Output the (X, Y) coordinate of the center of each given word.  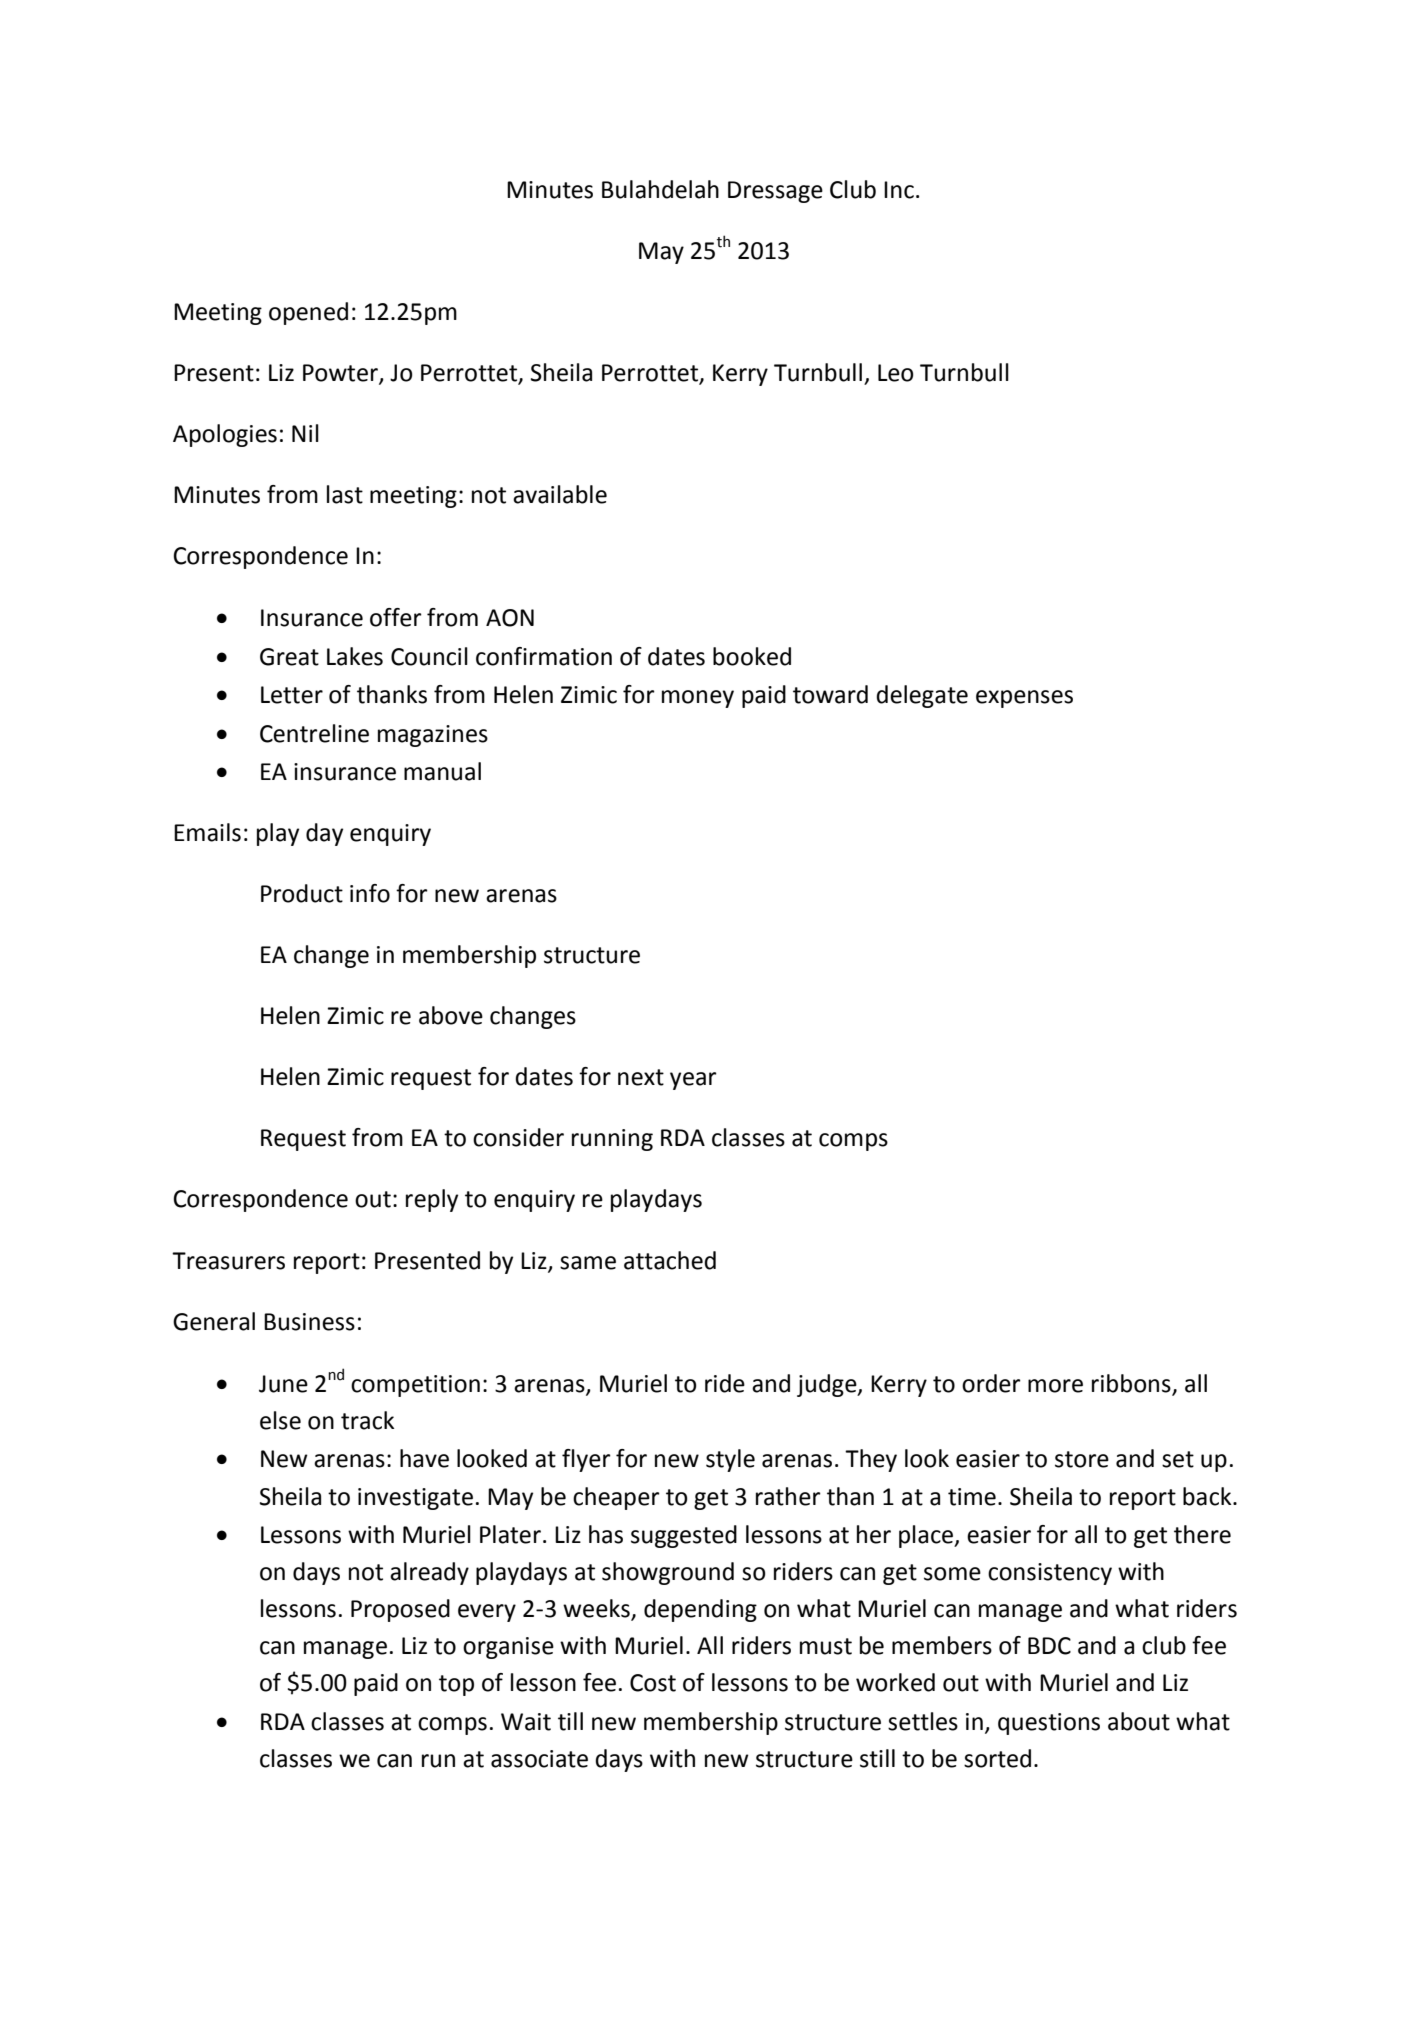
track (367, 1420)
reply (432, 1200)
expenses (1024, 699)
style (730, 1460)
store (1082, 1459)
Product (302, 893)
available (560, 494)
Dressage (775, 192)
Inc (899, 190)
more (1055, 1386)
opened (308, 313)
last (345, 494)
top (456, 1685)
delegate (922, 696)
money (698, 699)
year (693, 1081)
